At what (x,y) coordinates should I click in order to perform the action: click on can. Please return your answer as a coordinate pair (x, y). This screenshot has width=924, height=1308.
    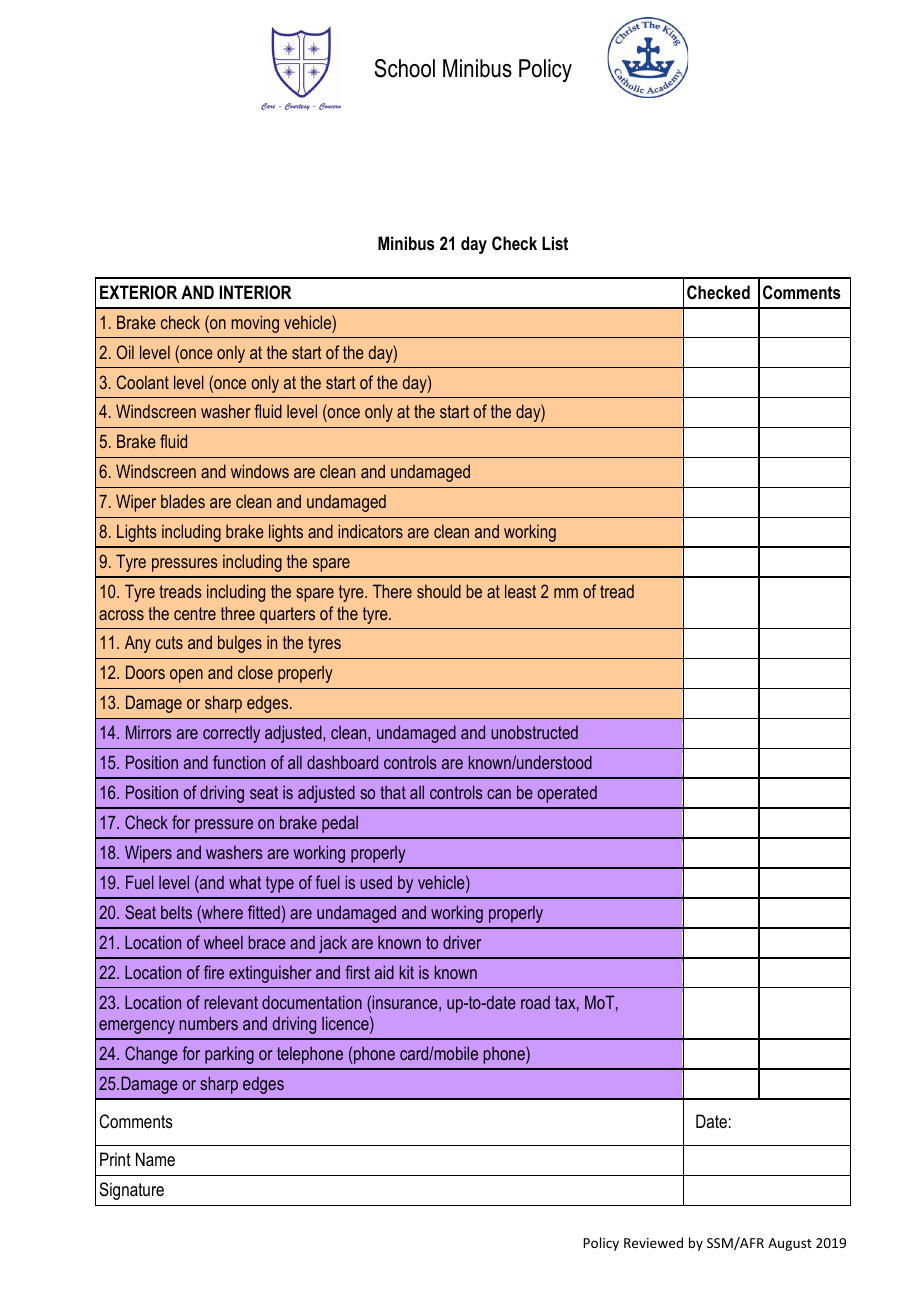
    Looking at the image, I should click on (499, 794).
